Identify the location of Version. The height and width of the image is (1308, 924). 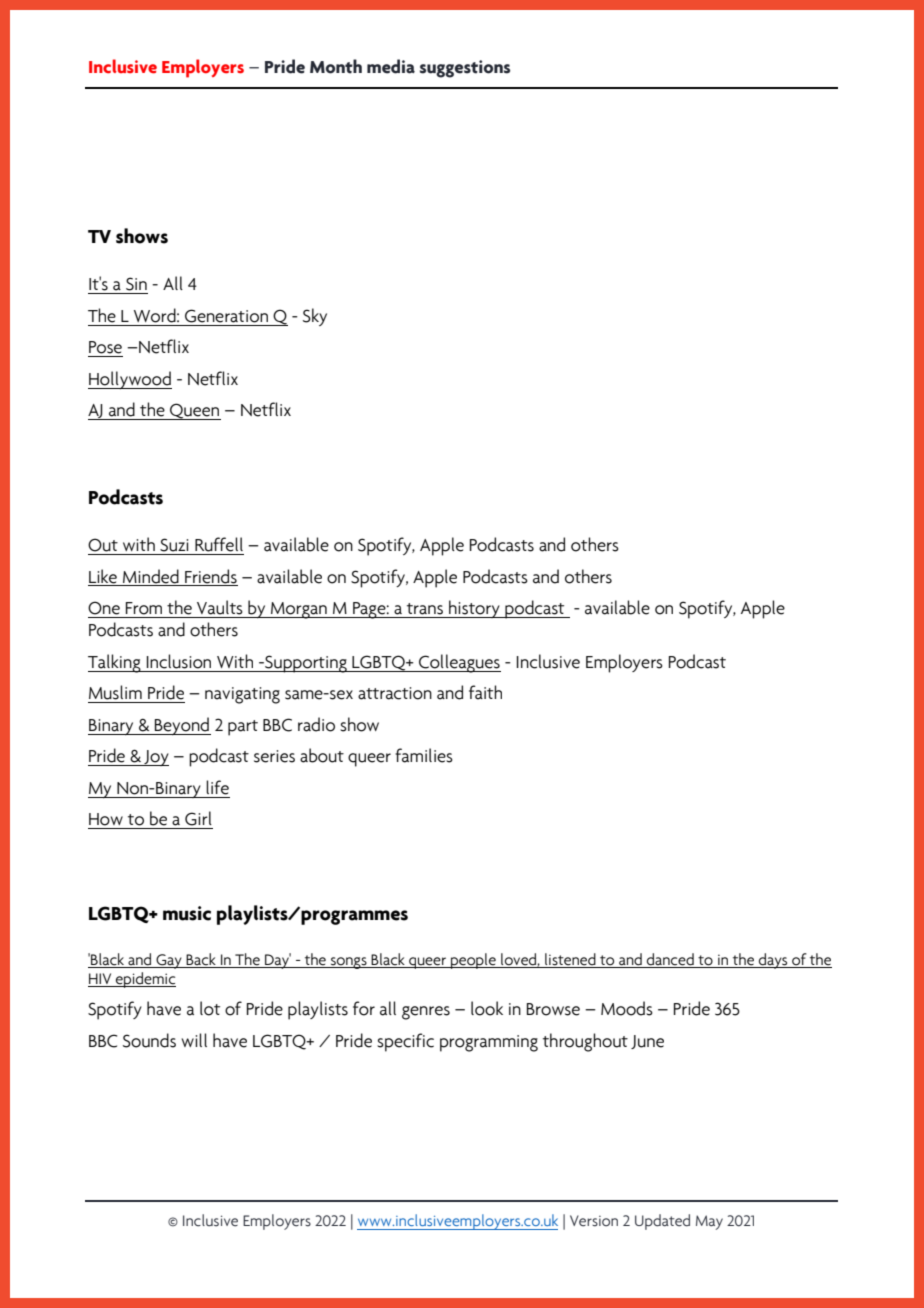
(594, 1221).
